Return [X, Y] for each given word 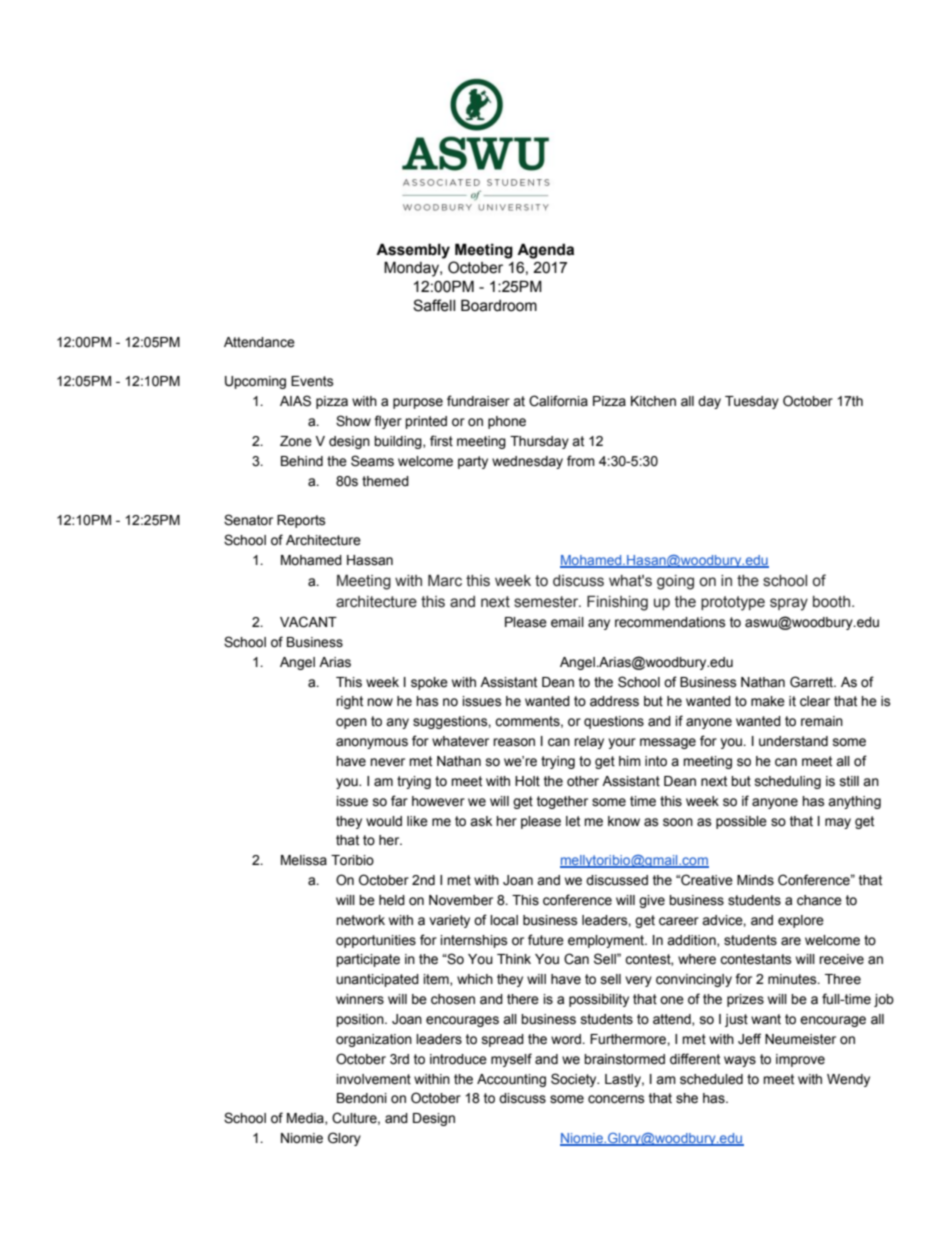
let [573, 821]
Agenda [545, 251]
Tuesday [752, 402]
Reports [301, 521]
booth [833, 602]
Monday [412, 269]
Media [306, 1119]
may [838, 823]
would [384, 821]
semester [547, 602]
